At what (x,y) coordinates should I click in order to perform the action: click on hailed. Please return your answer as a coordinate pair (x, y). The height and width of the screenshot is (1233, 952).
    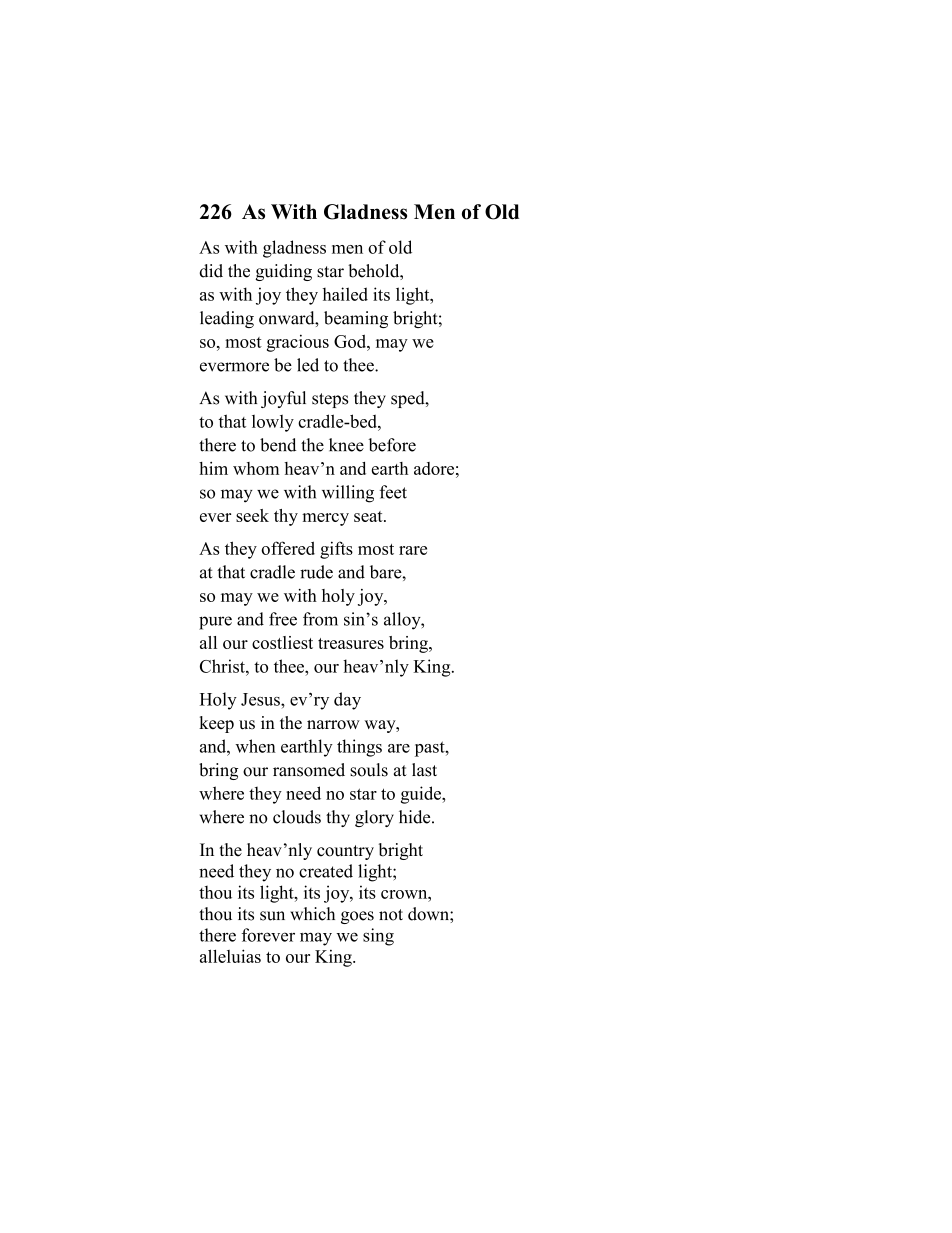
    Looking at the image, I should click on (345, 294).
